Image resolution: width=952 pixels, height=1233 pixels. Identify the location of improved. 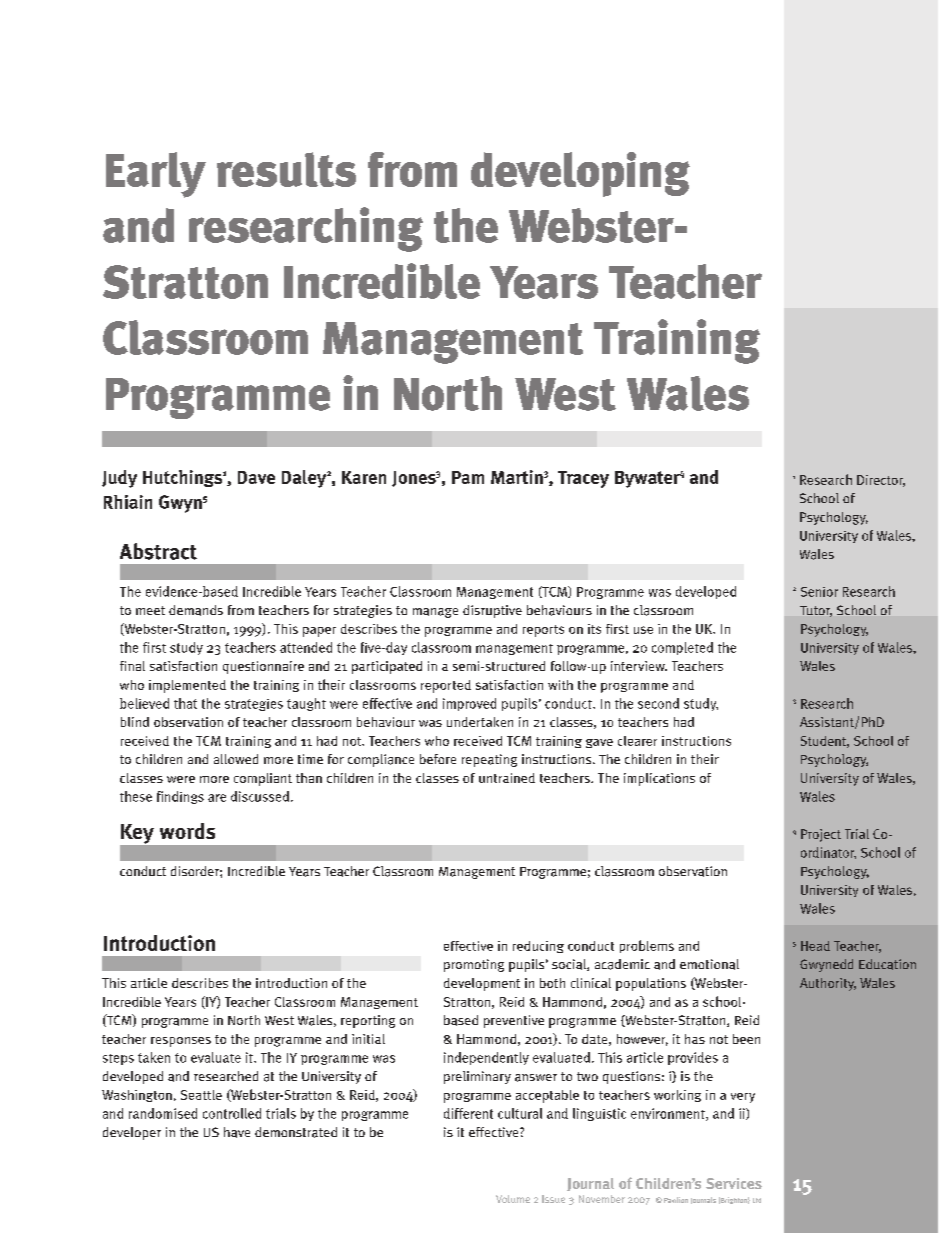
(469, 704).
